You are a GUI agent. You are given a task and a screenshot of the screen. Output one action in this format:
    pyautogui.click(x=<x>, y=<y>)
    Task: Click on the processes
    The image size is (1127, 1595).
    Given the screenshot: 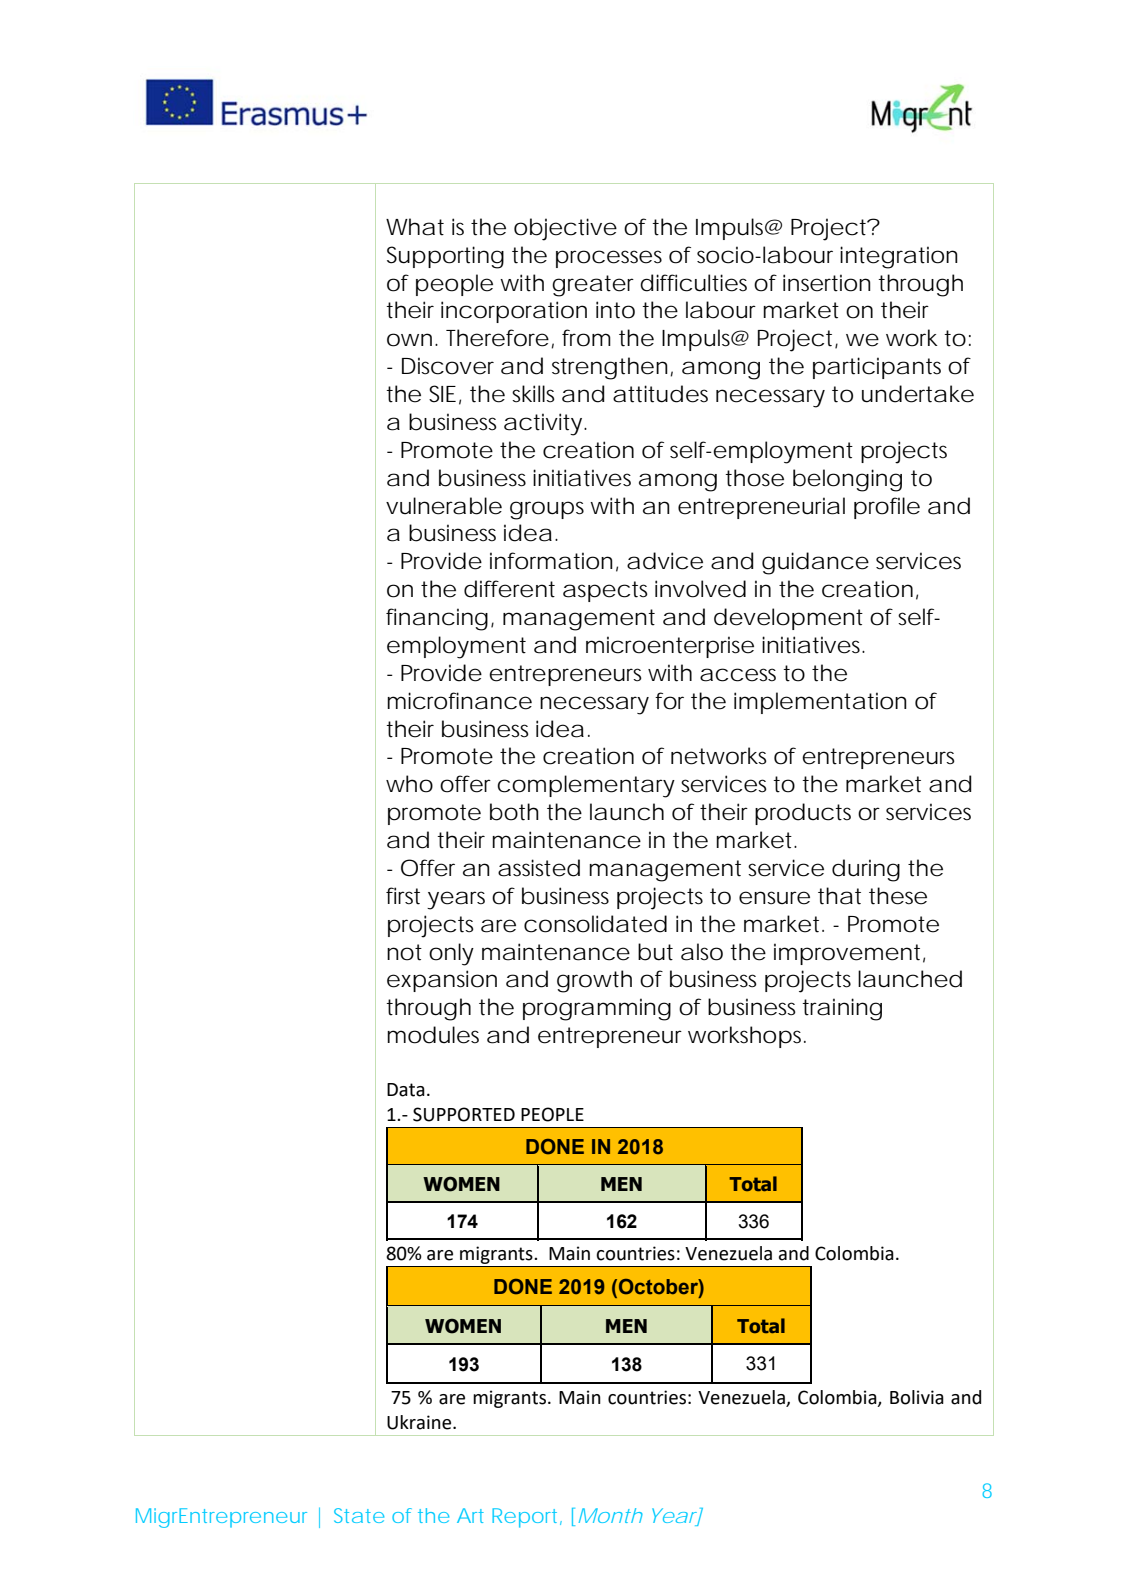 What is the action you would take?
    pyautogui.click(x=609, y=259)
